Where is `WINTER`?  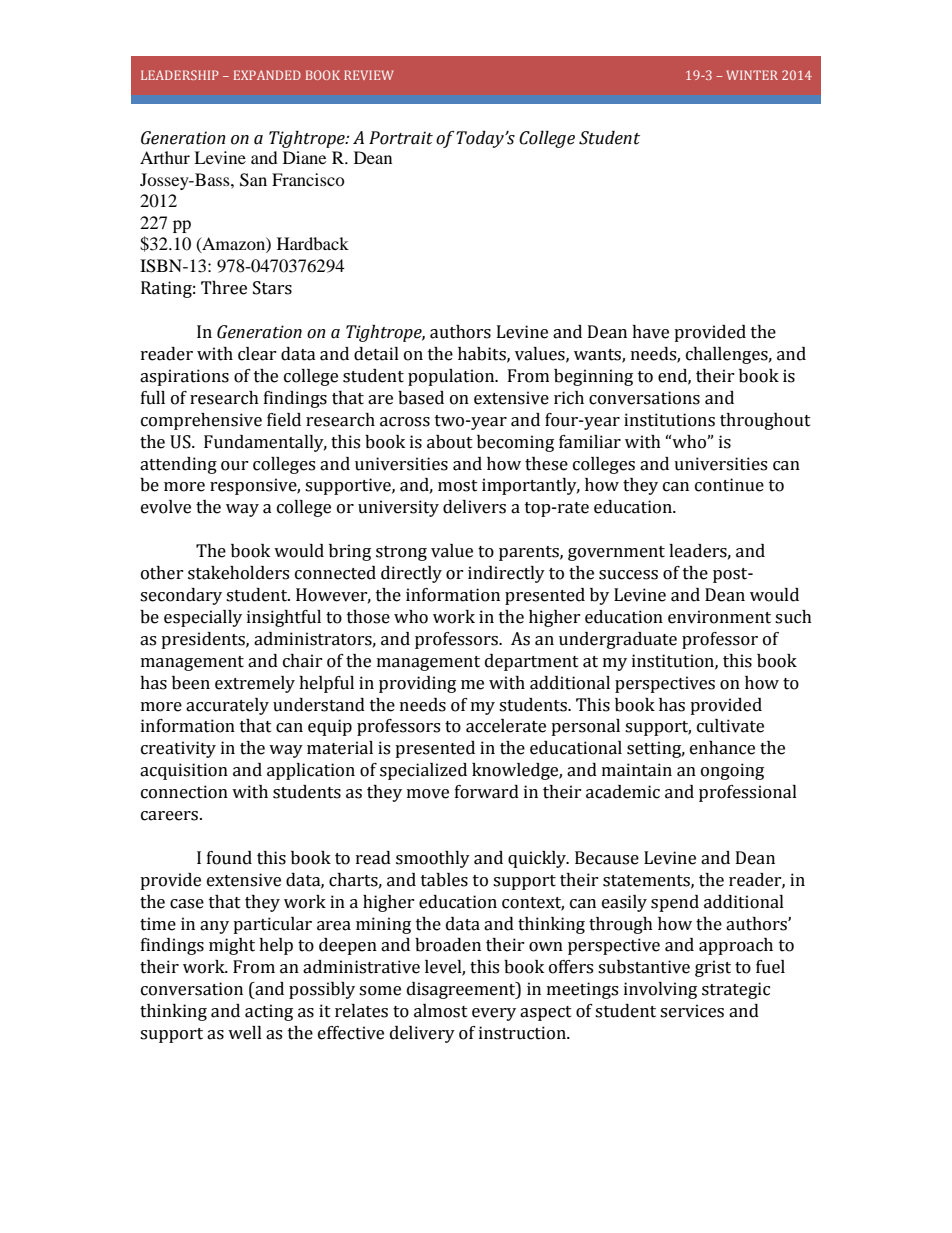 WINTER is located at coordinates (752, 75).
